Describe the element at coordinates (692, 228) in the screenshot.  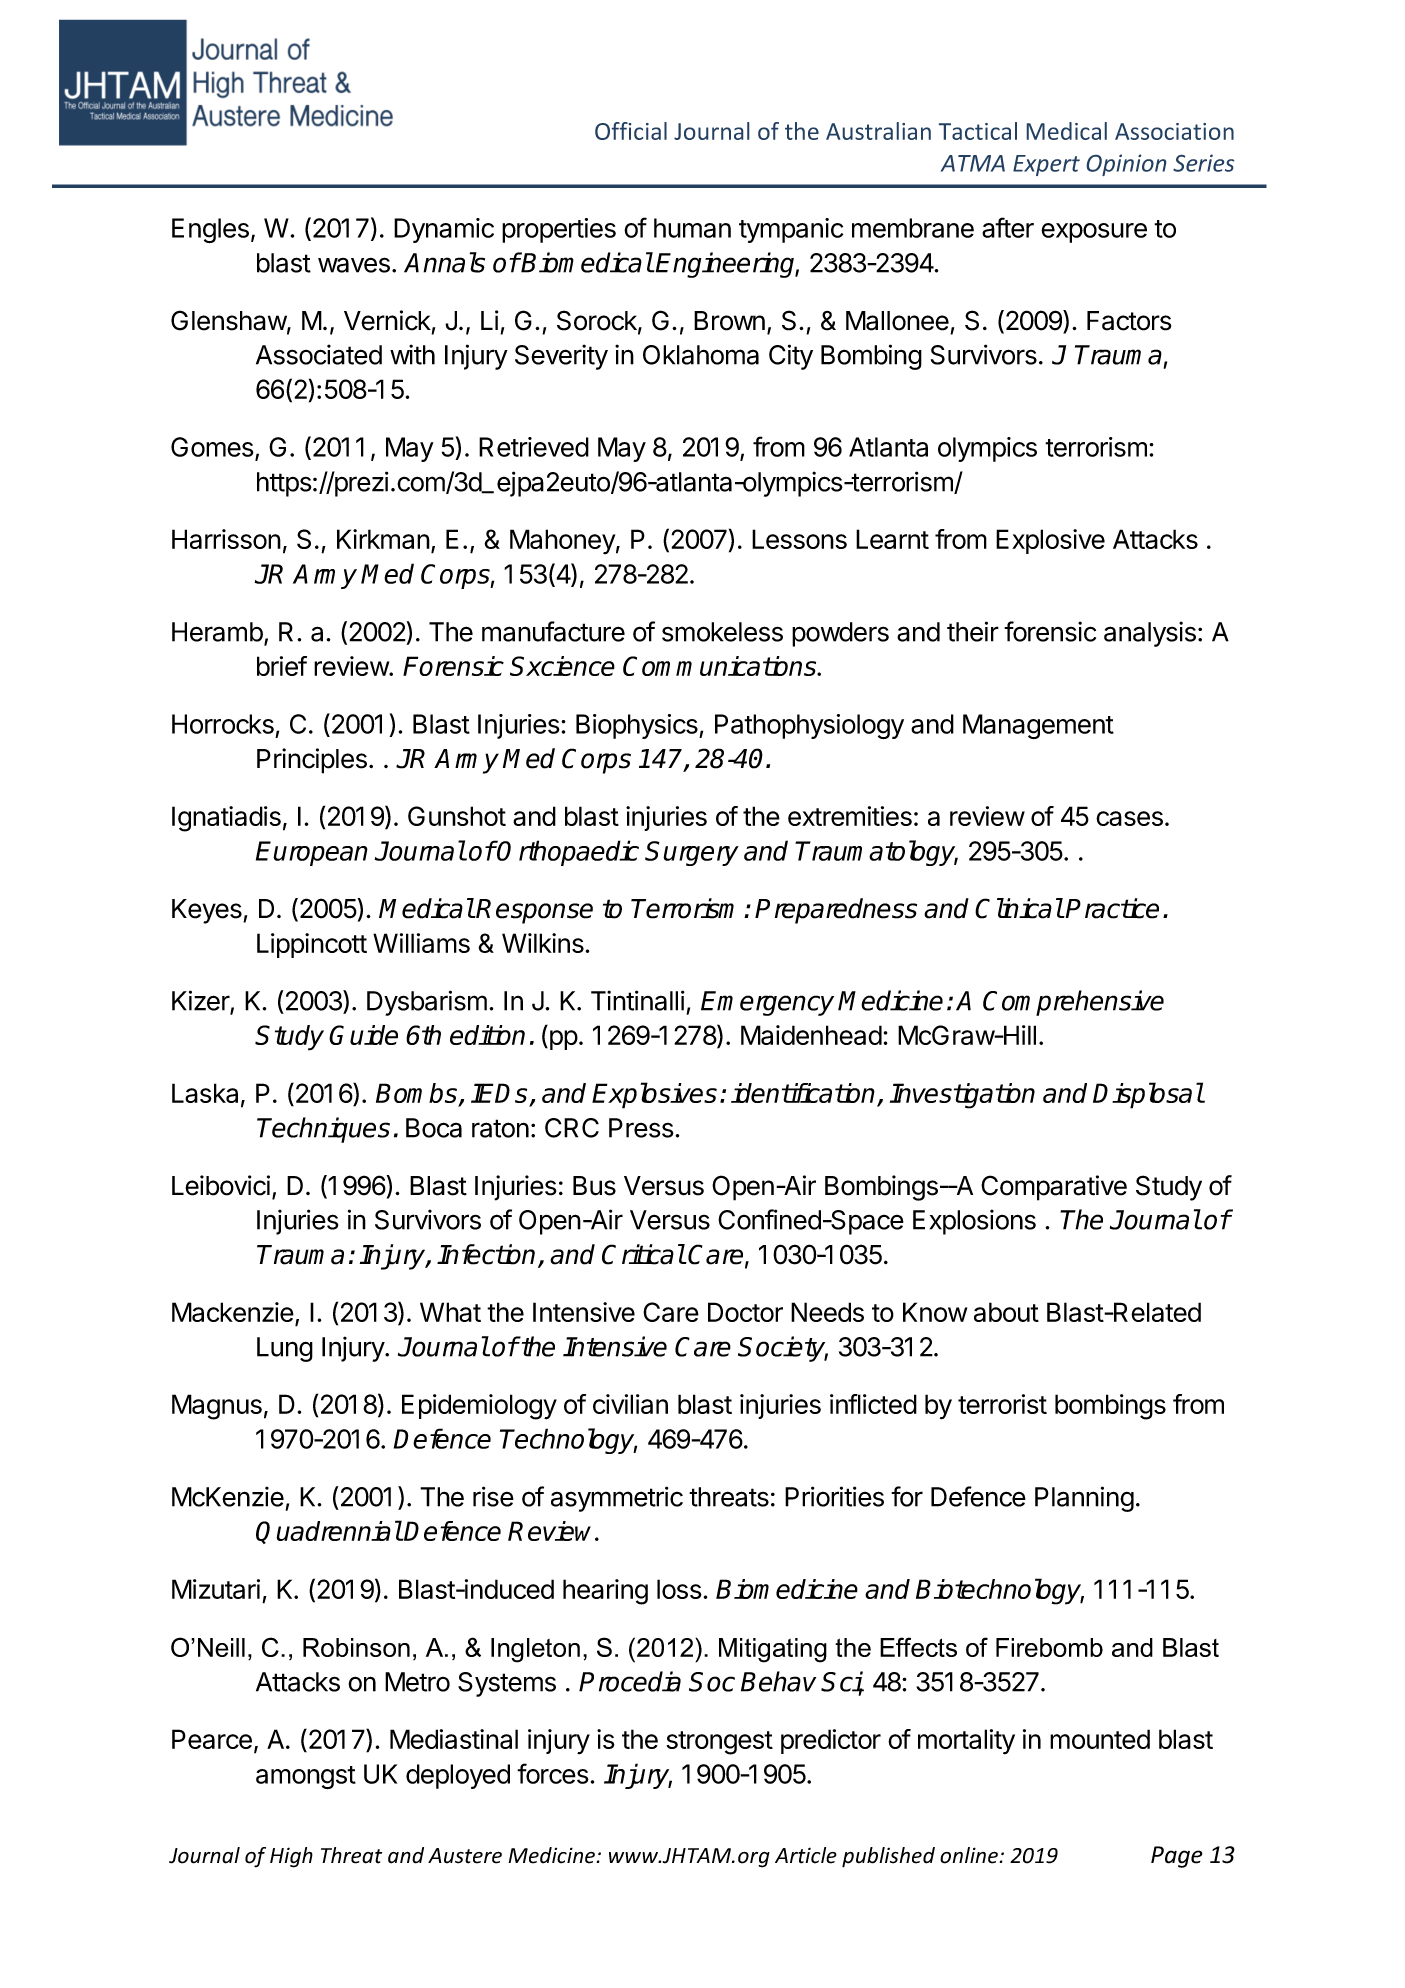
I see `human` at that location.
